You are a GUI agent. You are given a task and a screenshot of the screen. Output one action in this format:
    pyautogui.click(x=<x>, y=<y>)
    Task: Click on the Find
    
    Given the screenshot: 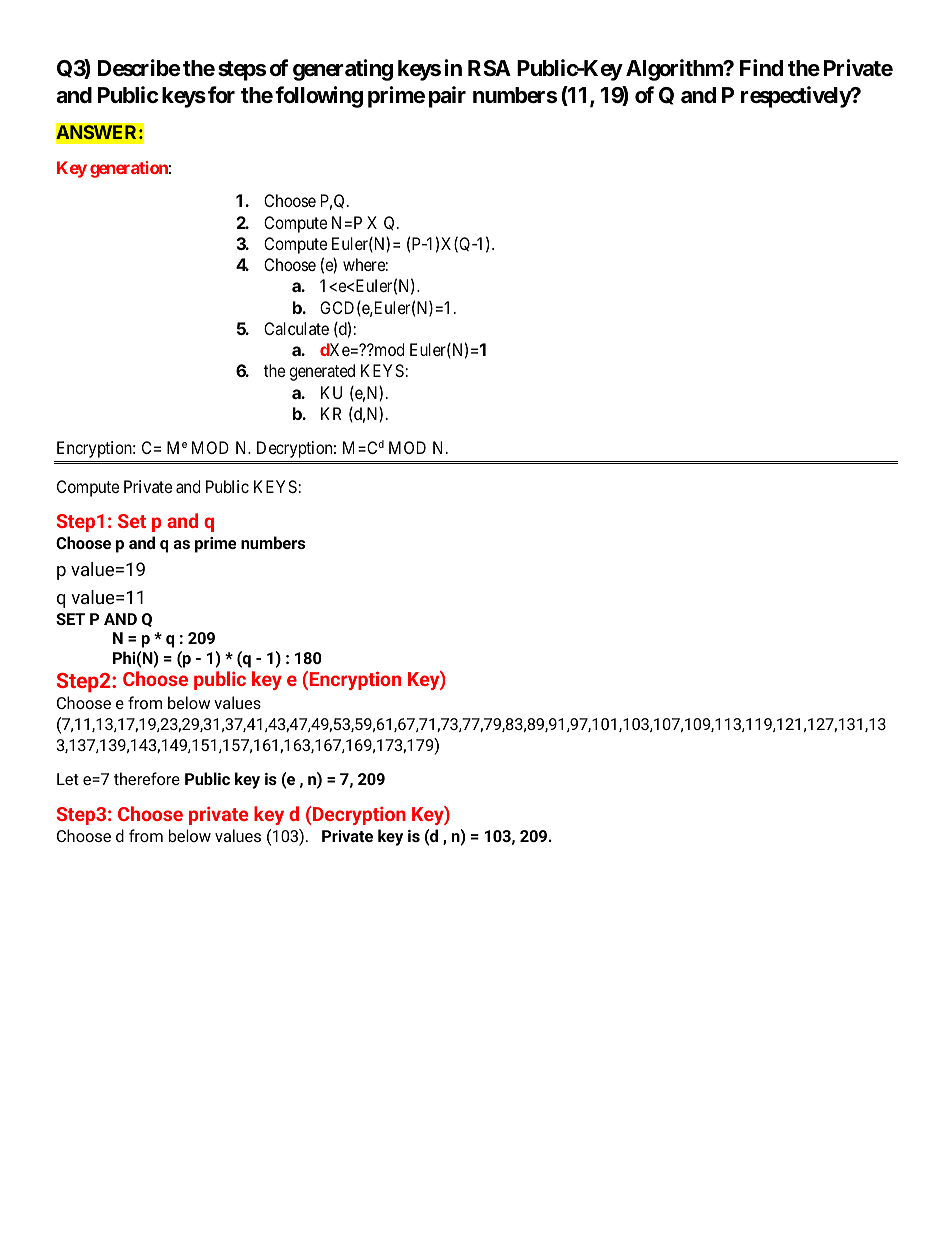 What is the action you would take?
    pyautogui.click(x=761, y=67)
